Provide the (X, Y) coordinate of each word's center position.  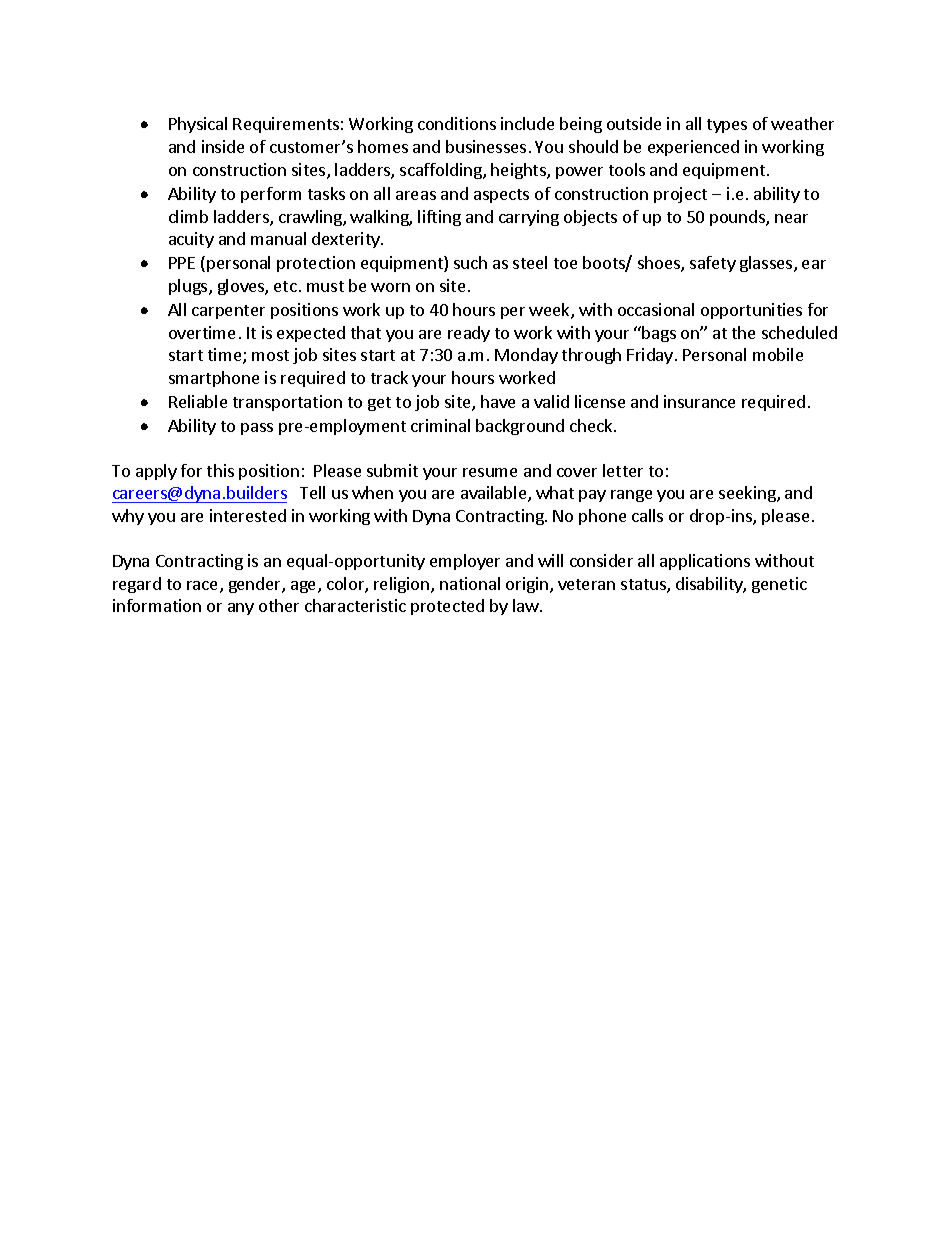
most (270, 355)
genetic (779, 585)
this (220, 470)
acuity (191, 240)
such (470, 262)
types (727, 126)
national (470, 583)
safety (713, 264)
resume (490, 472)
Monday (526, 356)
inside (223, 146)
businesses (486, 146)
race (204, 587)
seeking (748, 494)
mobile (778, 354)
